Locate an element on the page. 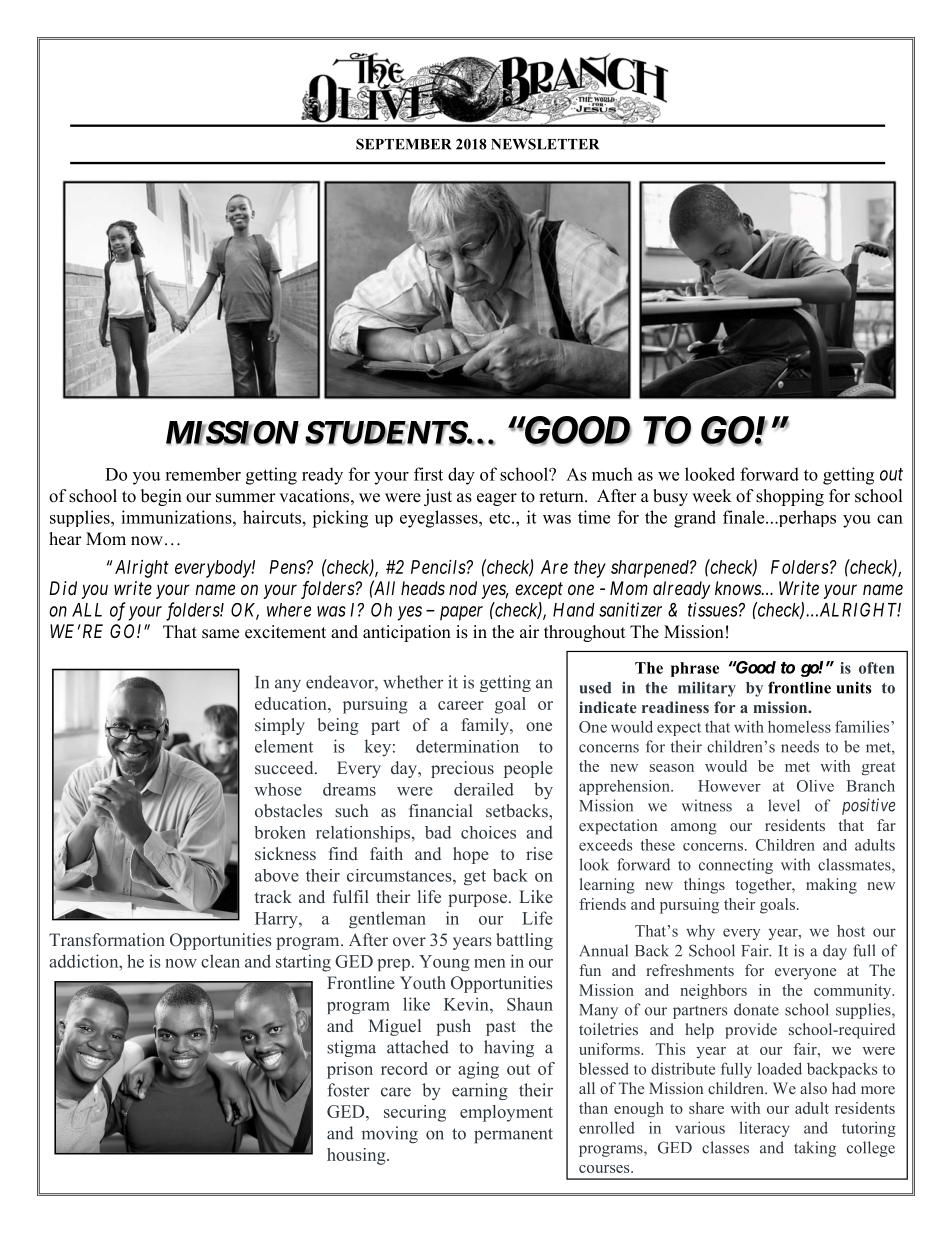 This document has height=1233, width=952. paper is located at coordinates (461, 613).
